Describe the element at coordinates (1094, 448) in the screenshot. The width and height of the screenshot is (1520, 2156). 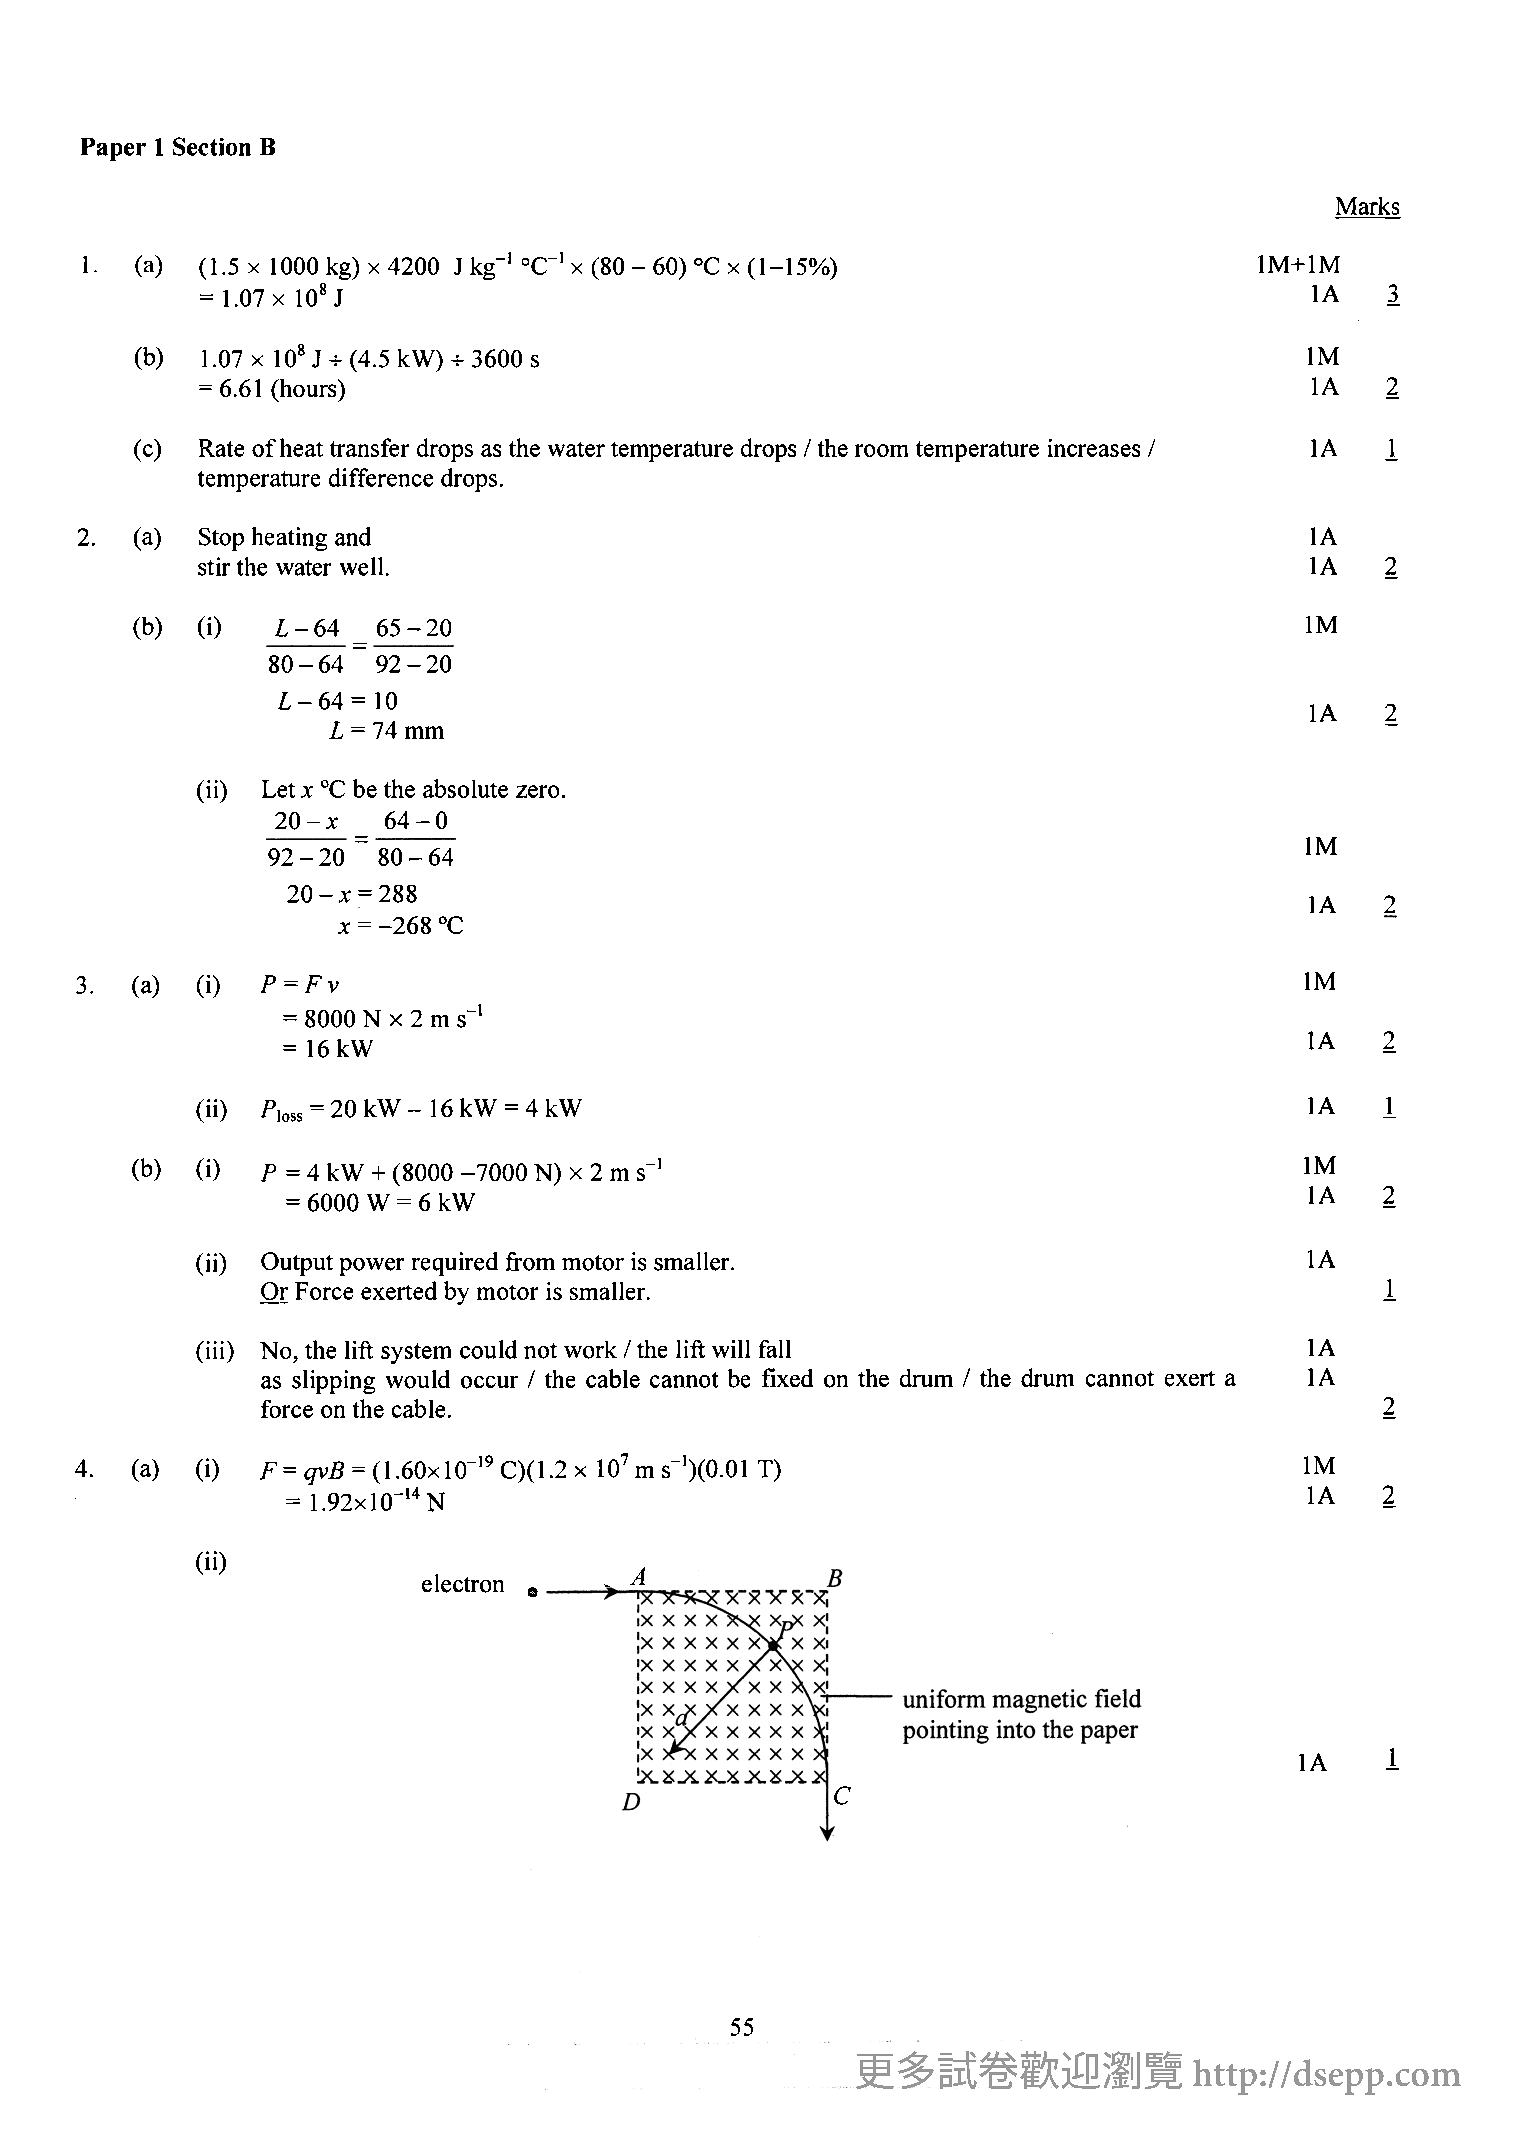
I see `increases` at that location.
